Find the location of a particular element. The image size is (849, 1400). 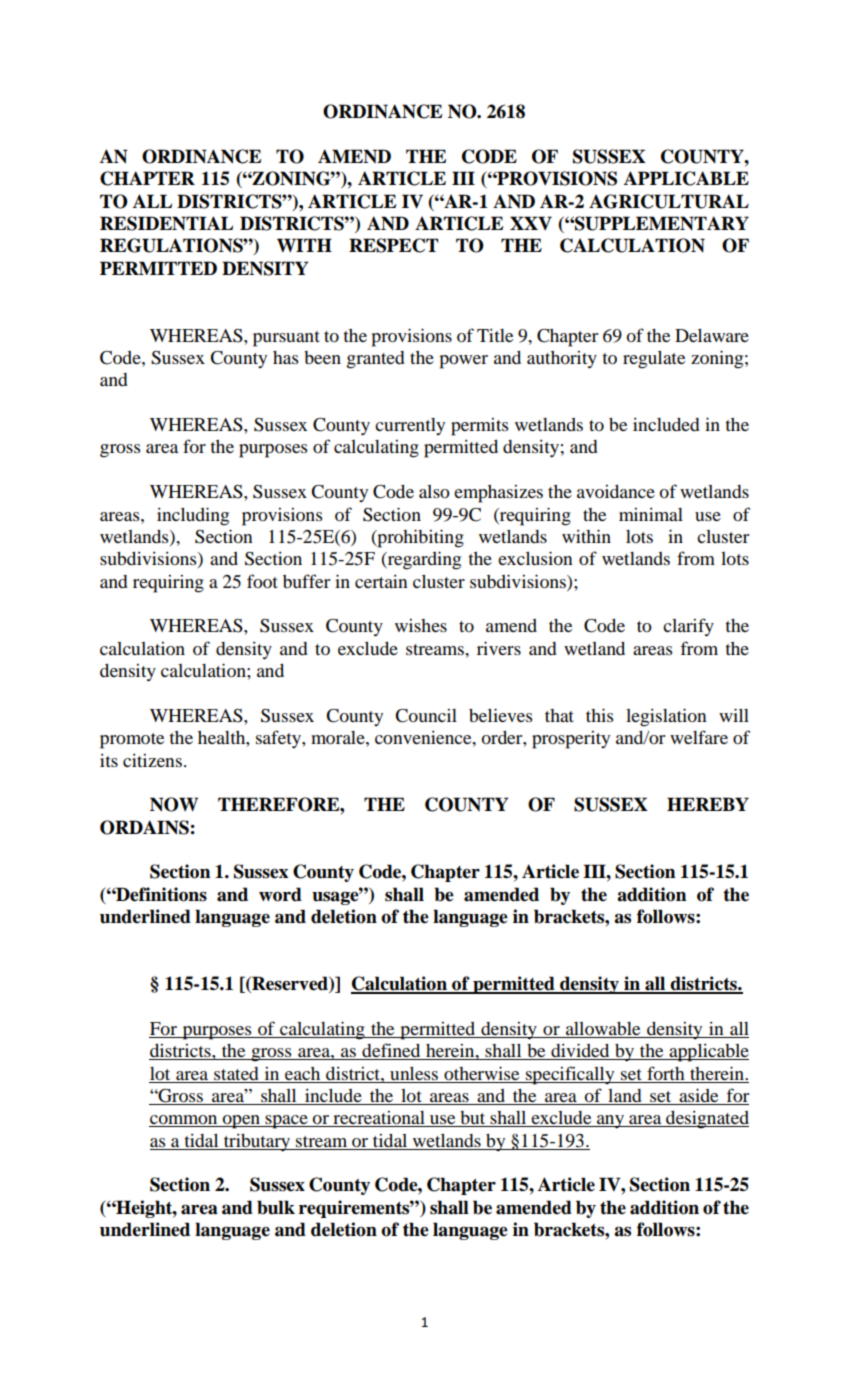

Council is located at coordinates (426, 716).
